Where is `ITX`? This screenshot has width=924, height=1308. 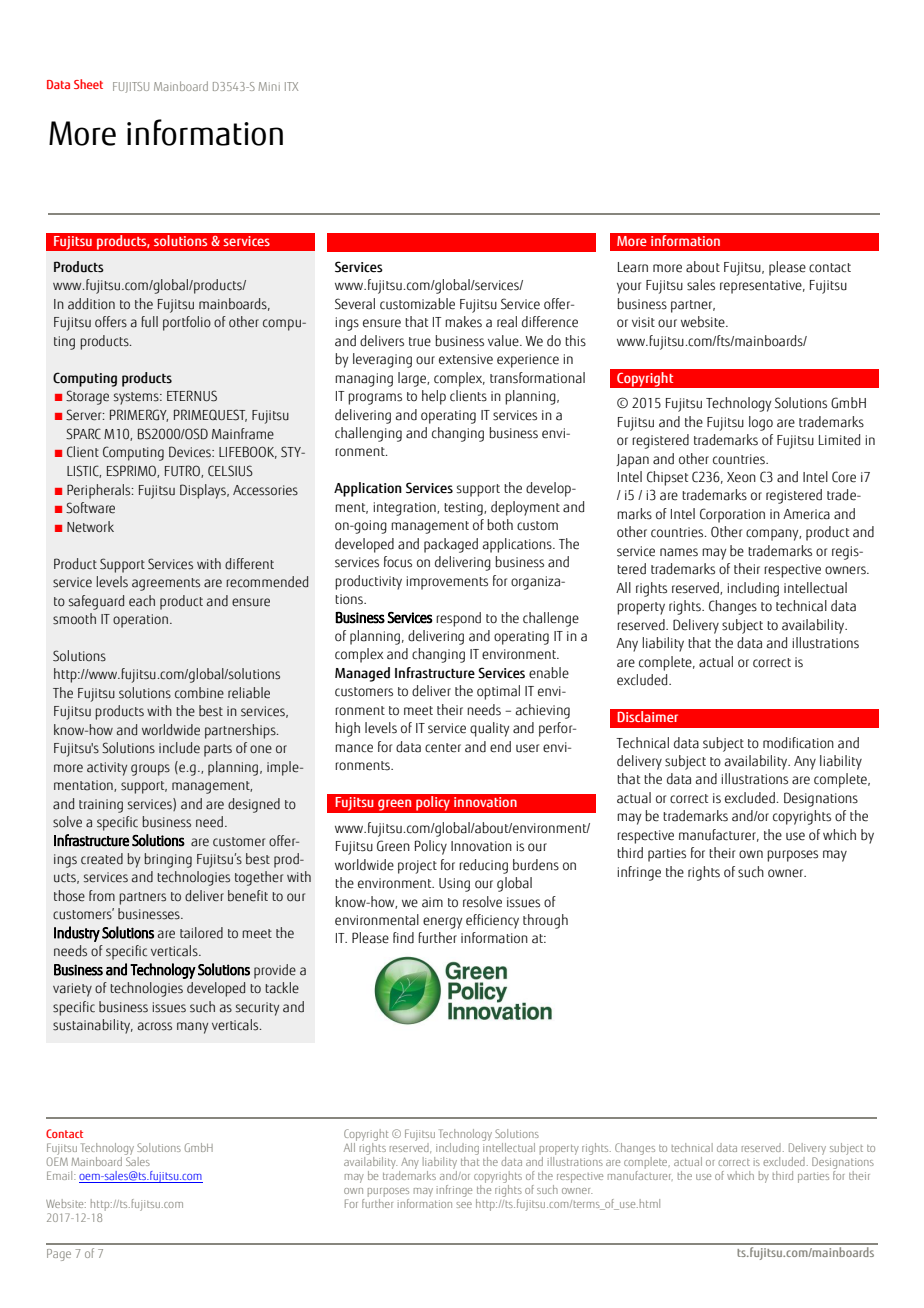
ITX is located at coordinates (291, 86).
